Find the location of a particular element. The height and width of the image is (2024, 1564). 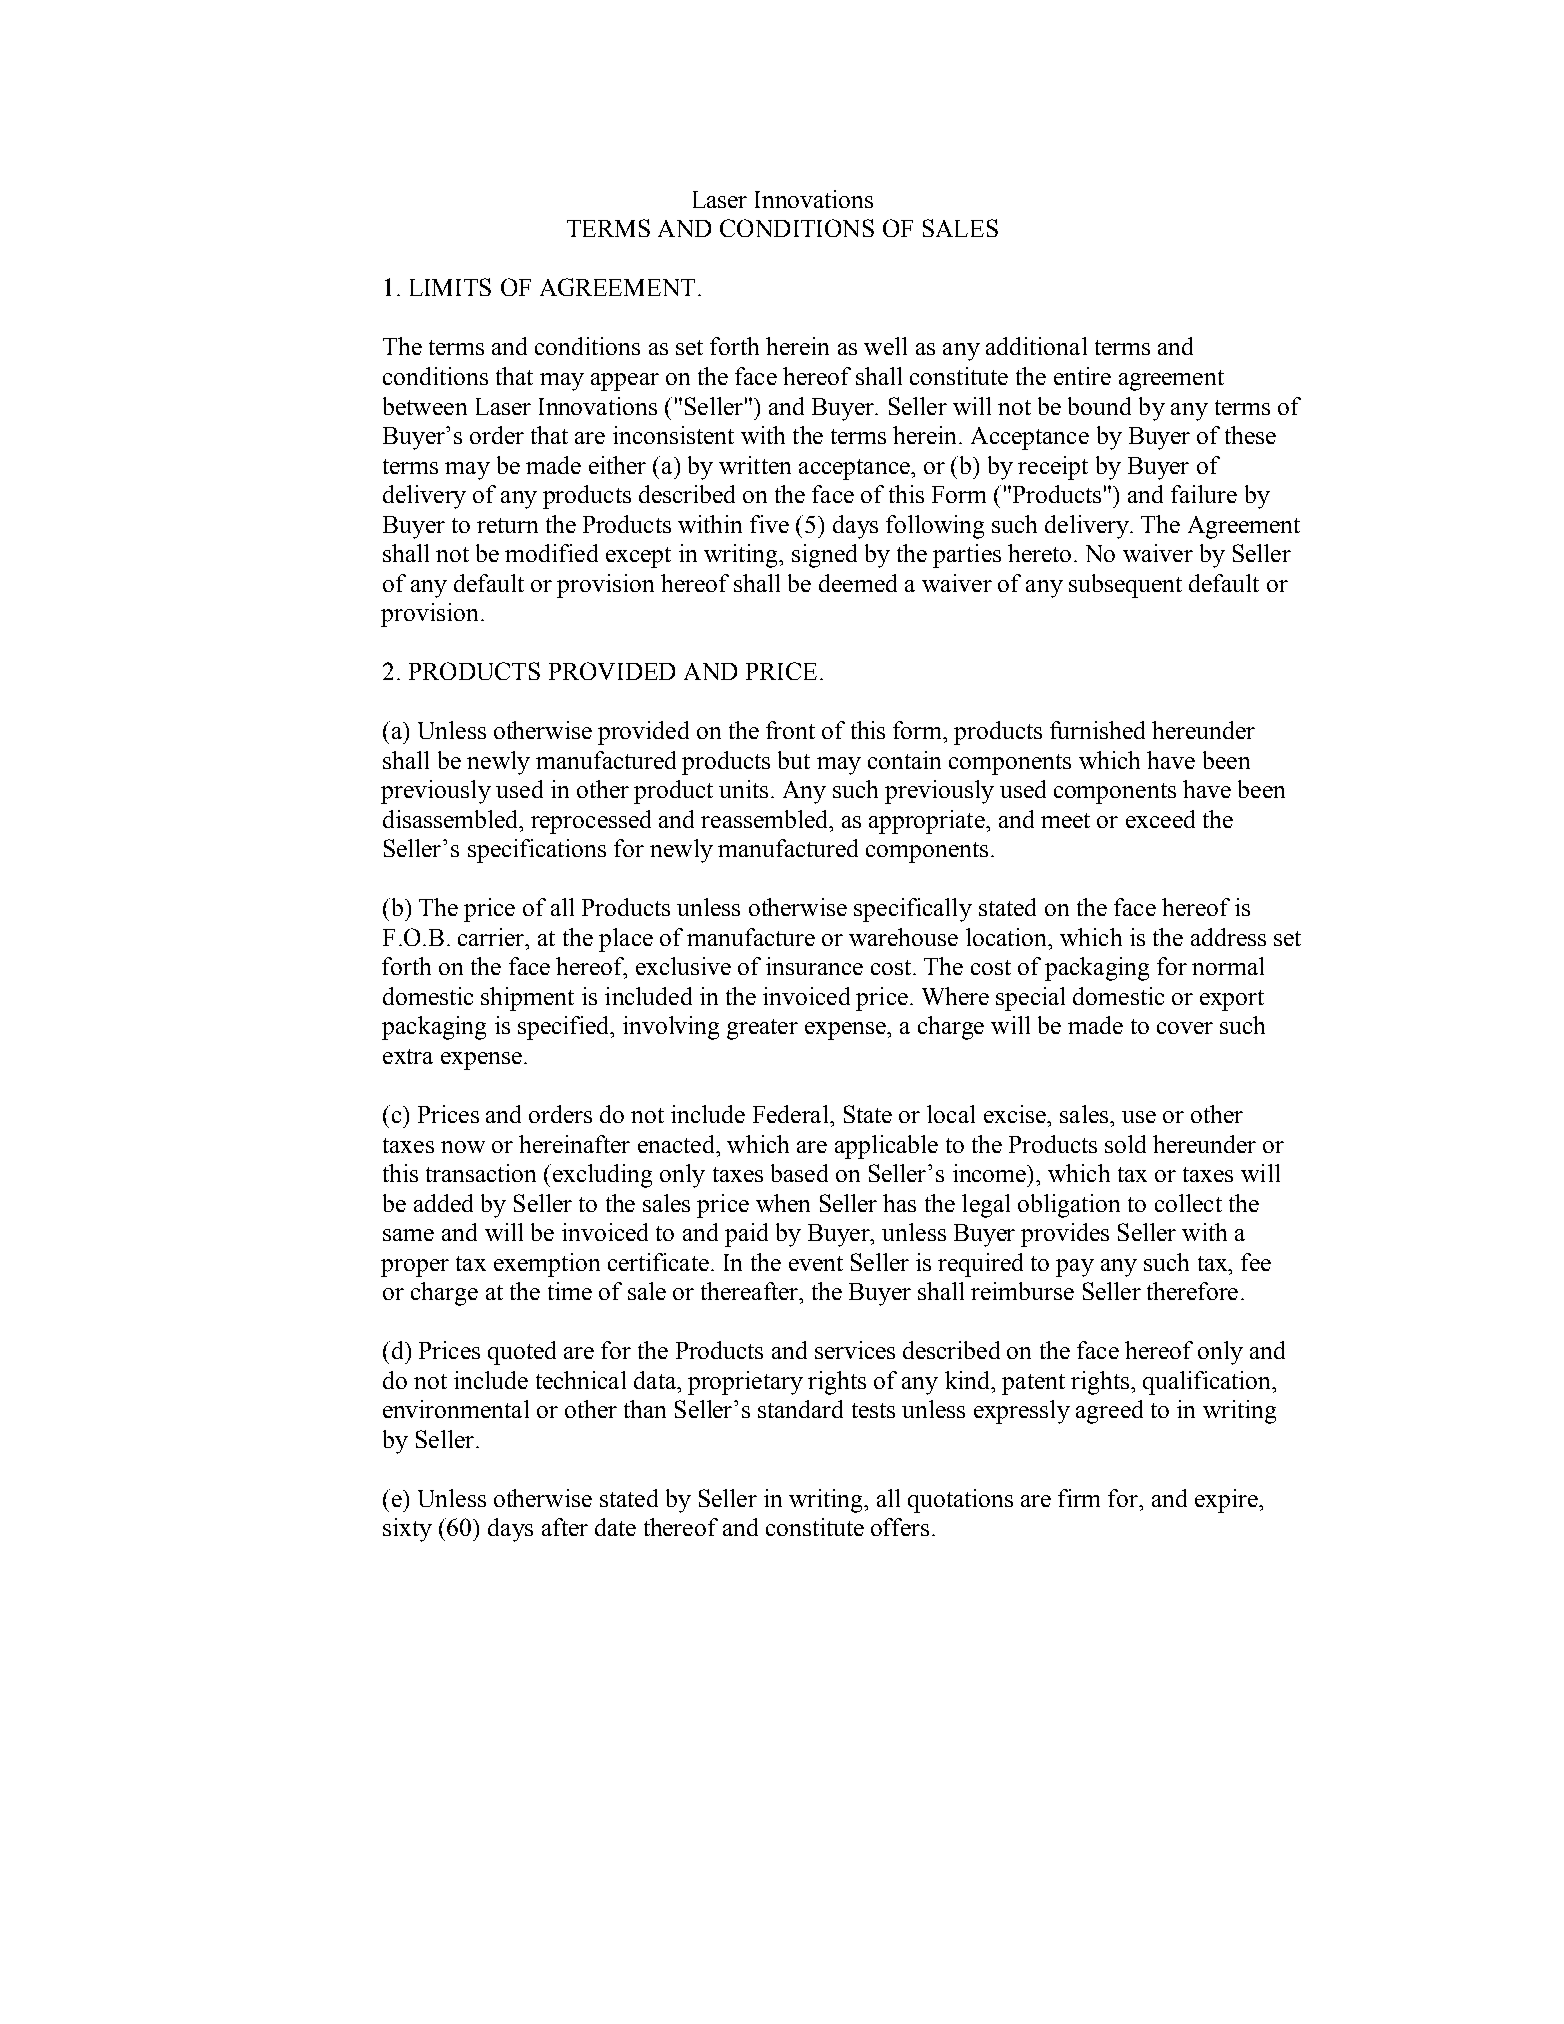

offers is located at coordinates (900, 1527).
